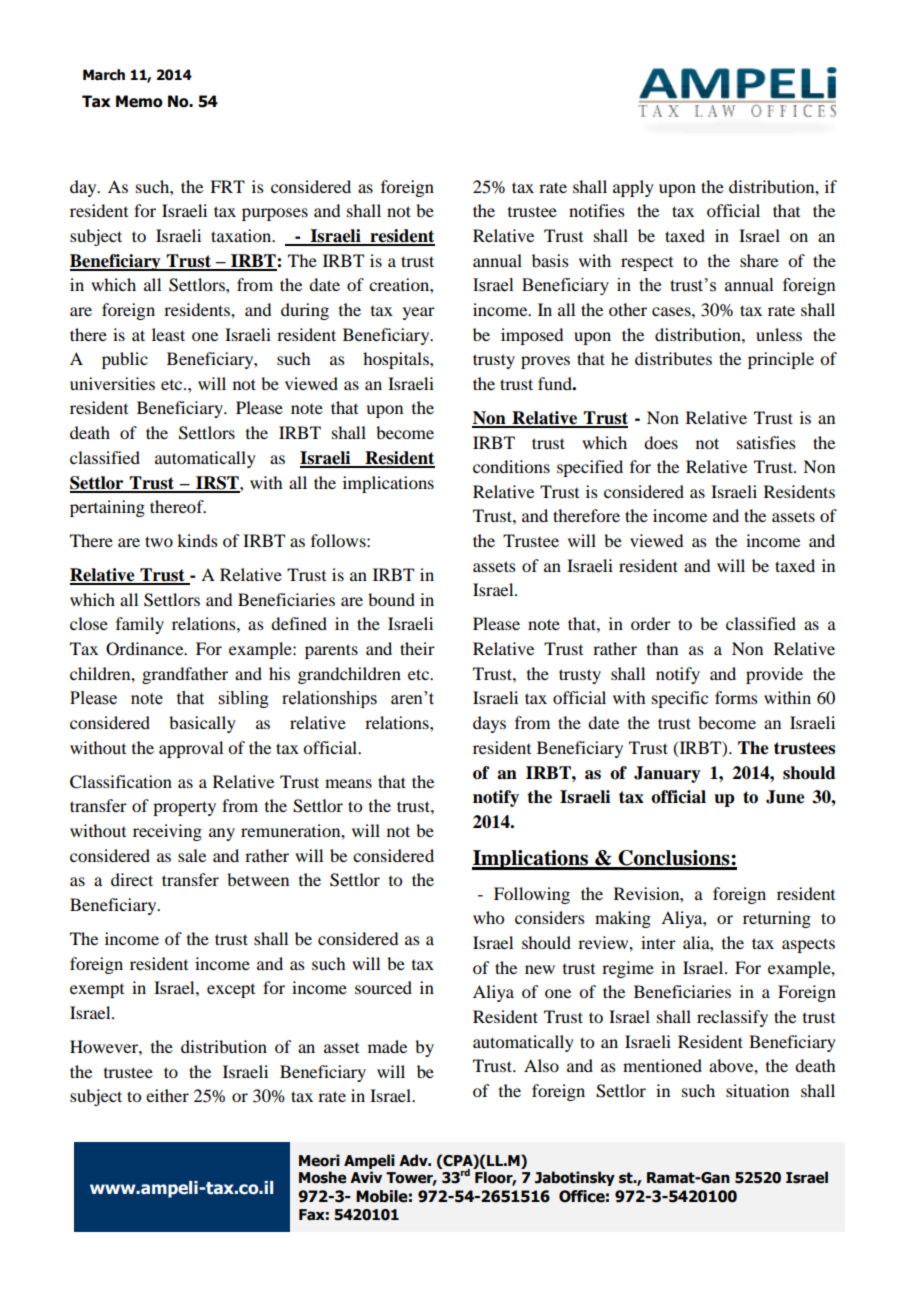 The image size is (924, 1308). What do you see at coordinates (167, 1095) in the screenshot?
I see `either` at bounding box center [167, 1095].
